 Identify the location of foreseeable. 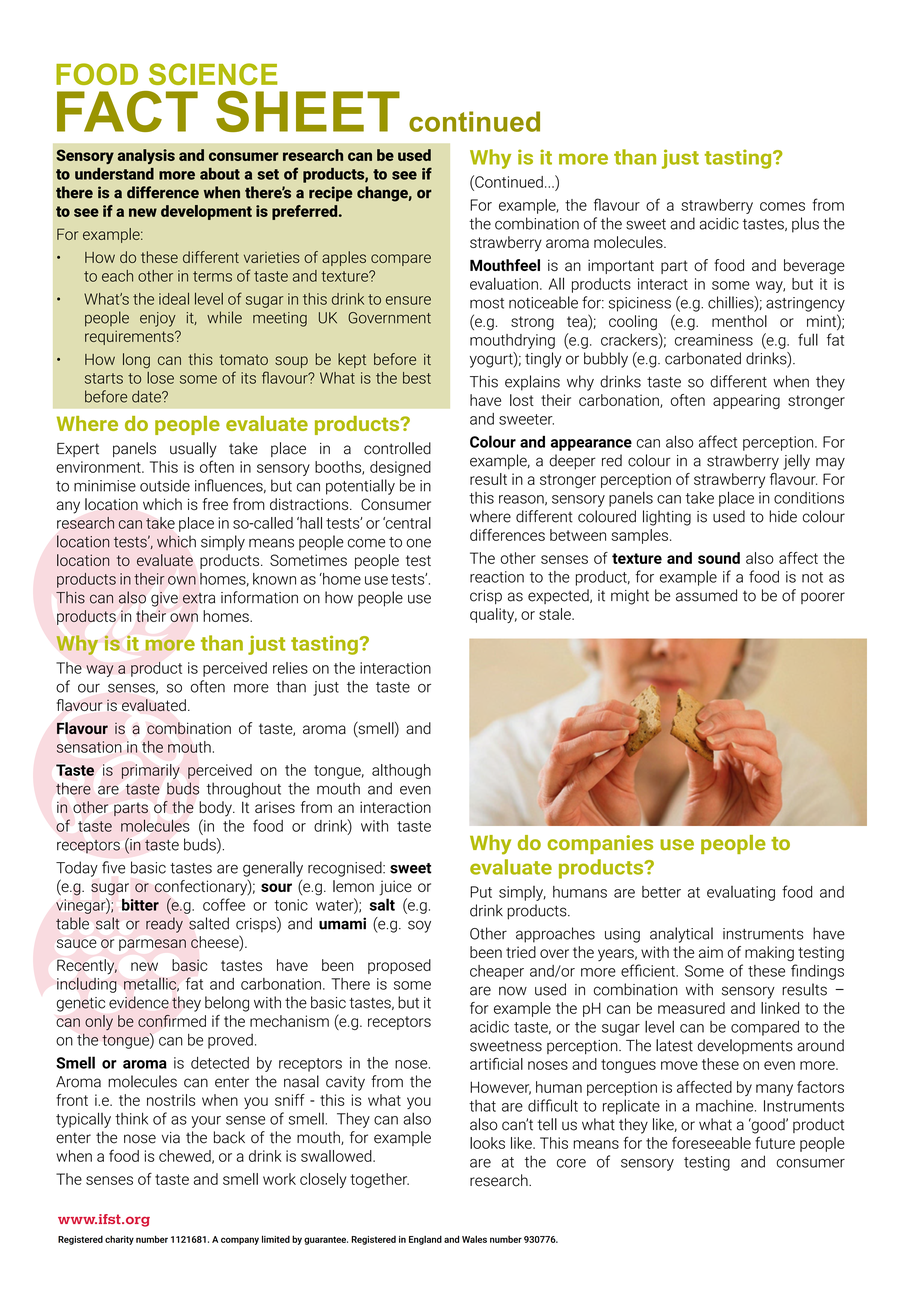
(711, 1143).
